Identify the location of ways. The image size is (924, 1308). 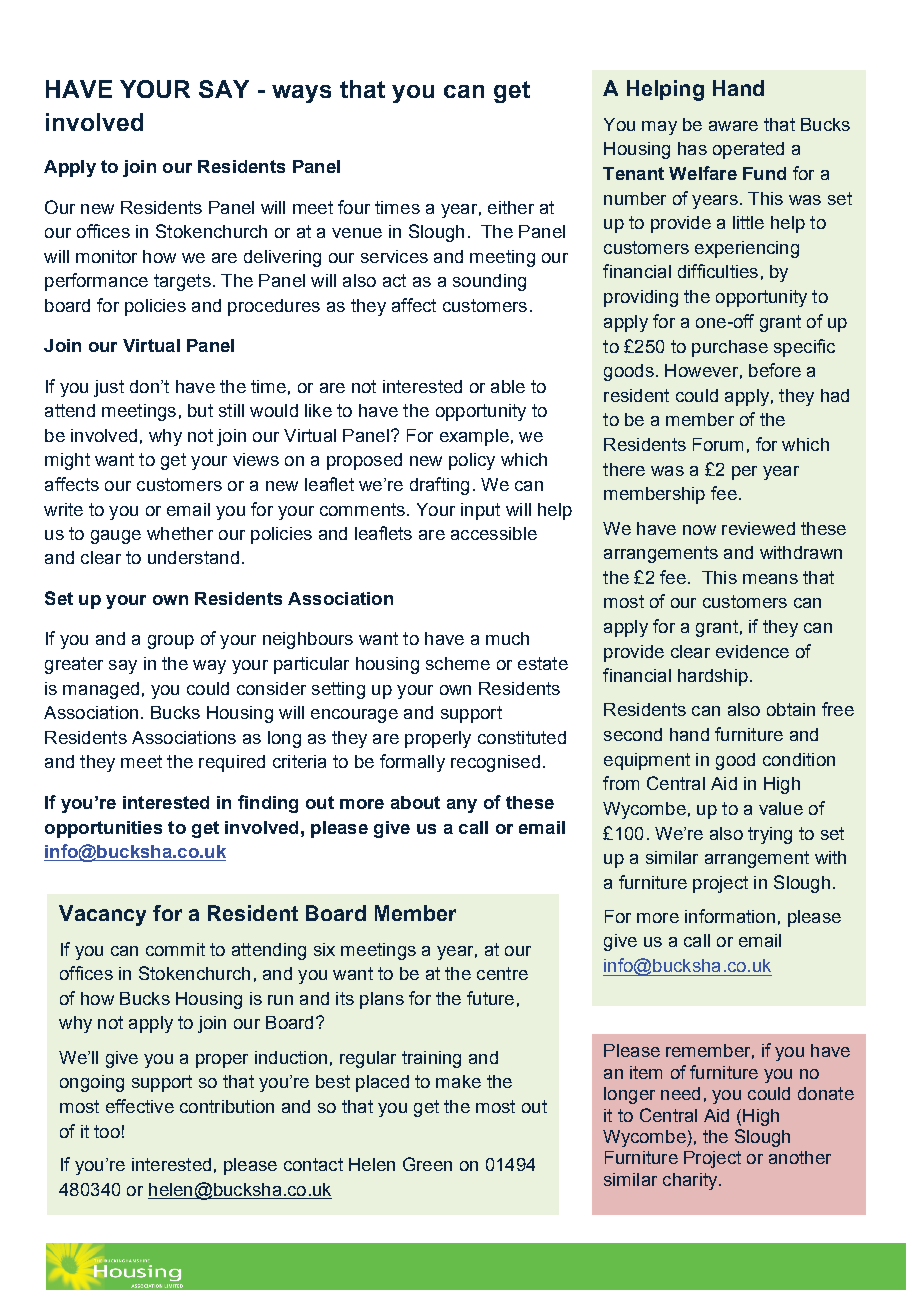
(301, 94).
